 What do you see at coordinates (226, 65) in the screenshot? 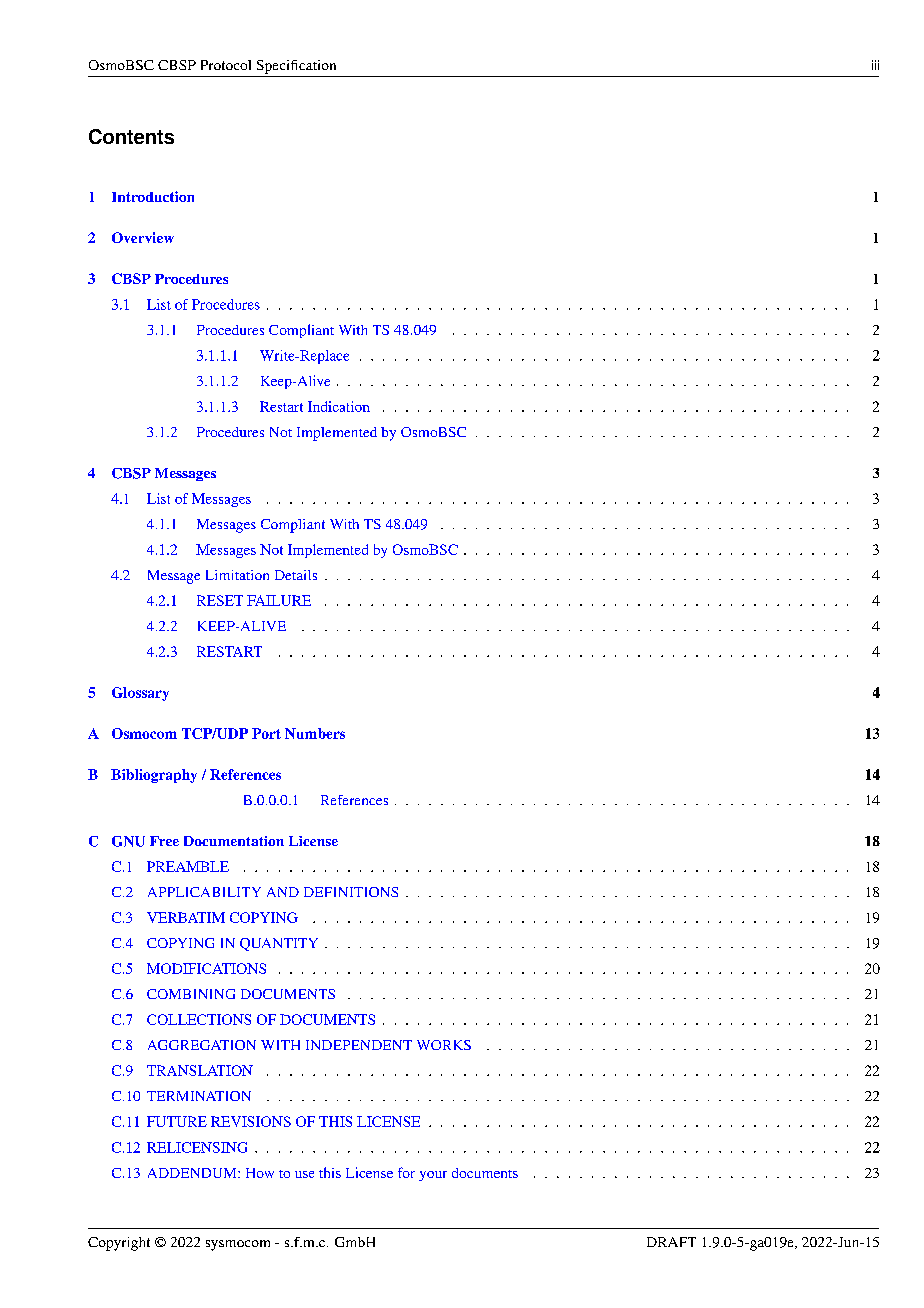
I see `Protocol` at bounding box center [226, 65].
